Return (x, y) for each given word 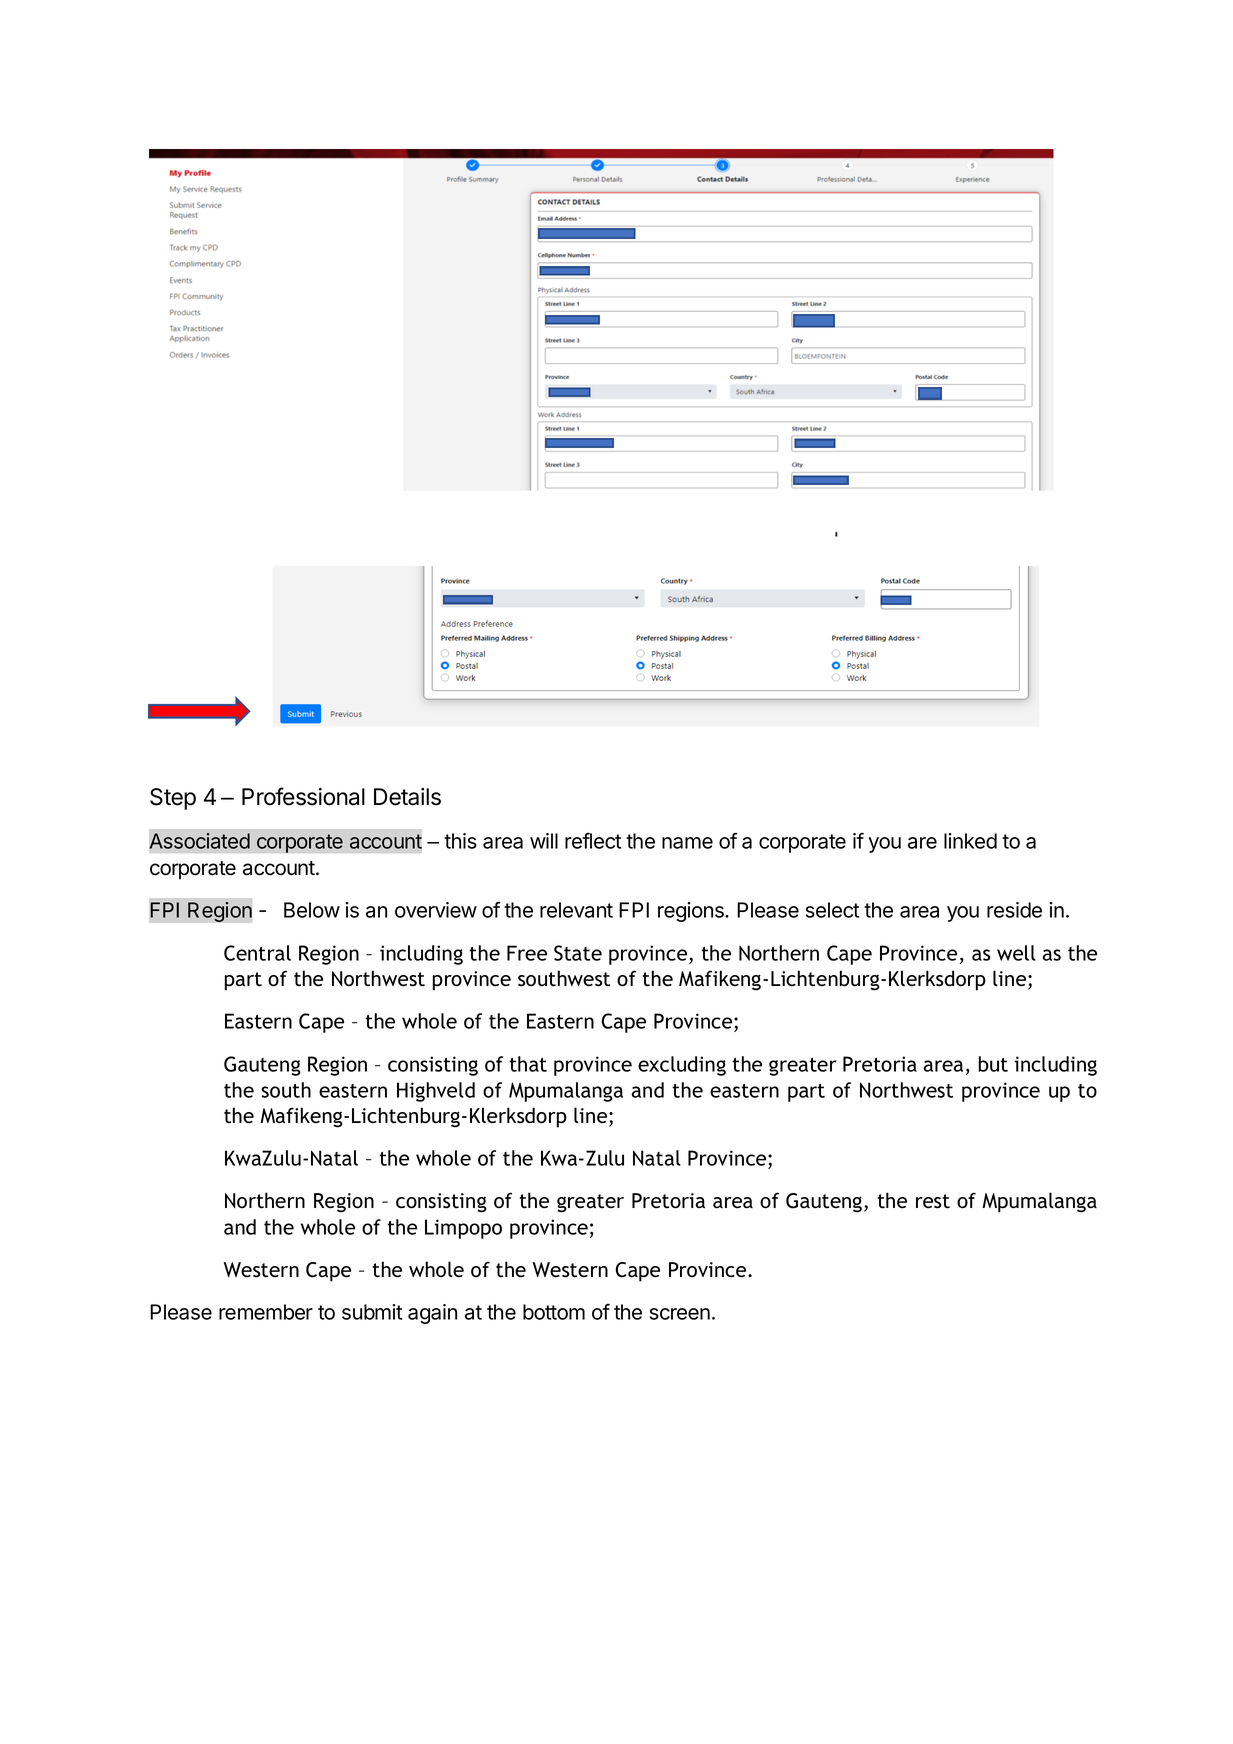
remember (266, 1312)
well (1016, 953)
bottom (554, 1312)
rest (933, 1201)
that (528, 1064)
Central (257, 953)
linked (970, 841)
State (578, 953)
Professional (303, 796)
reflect (593, 840)
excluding (682, 1066)
